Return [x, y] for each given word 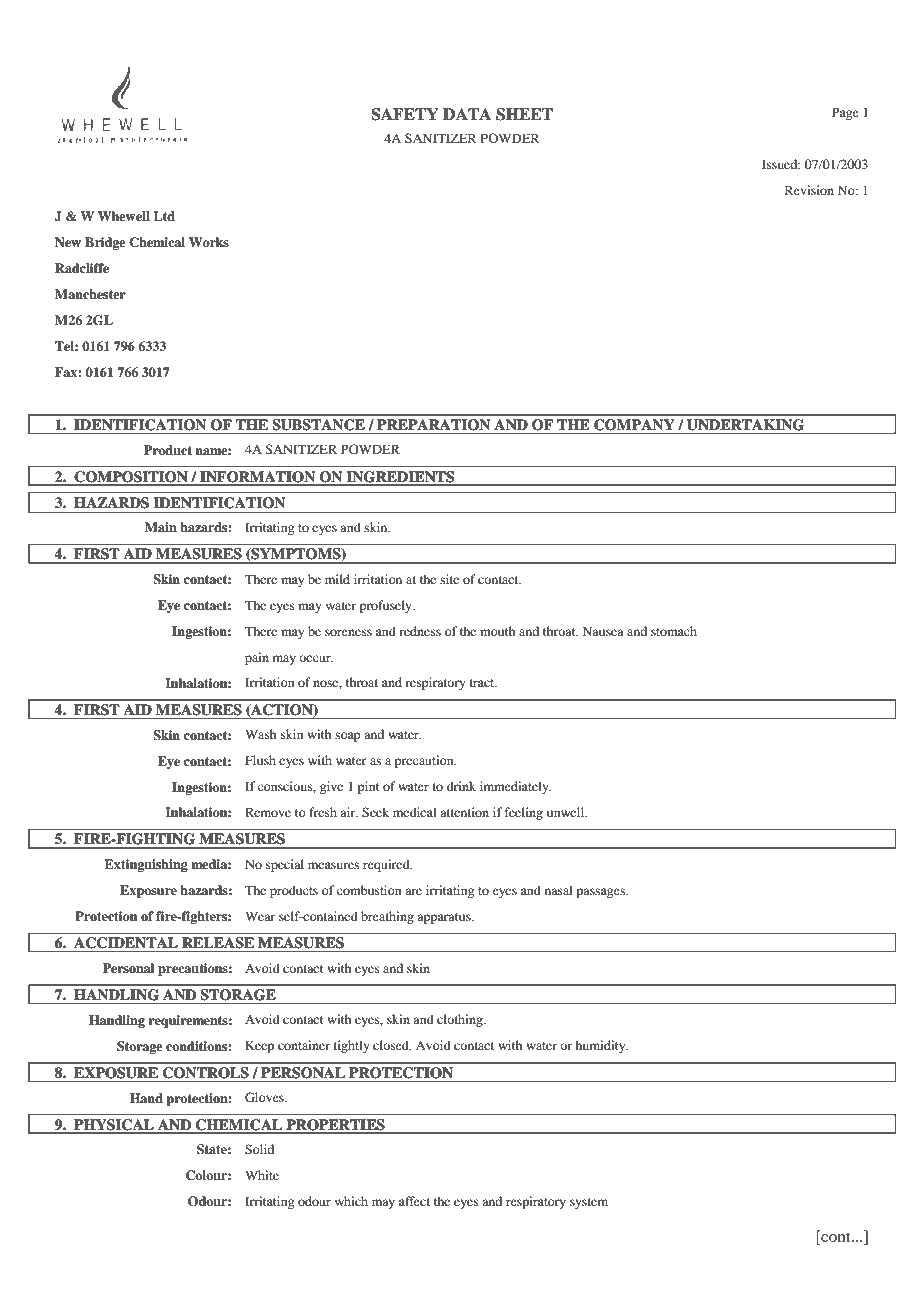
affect [414, 1201]
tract [483, 683]
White [262, 1175]
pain [257, 658]
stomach [674, 631]
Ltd [164, 216]
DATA [467, 114]
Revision [809, 190]
